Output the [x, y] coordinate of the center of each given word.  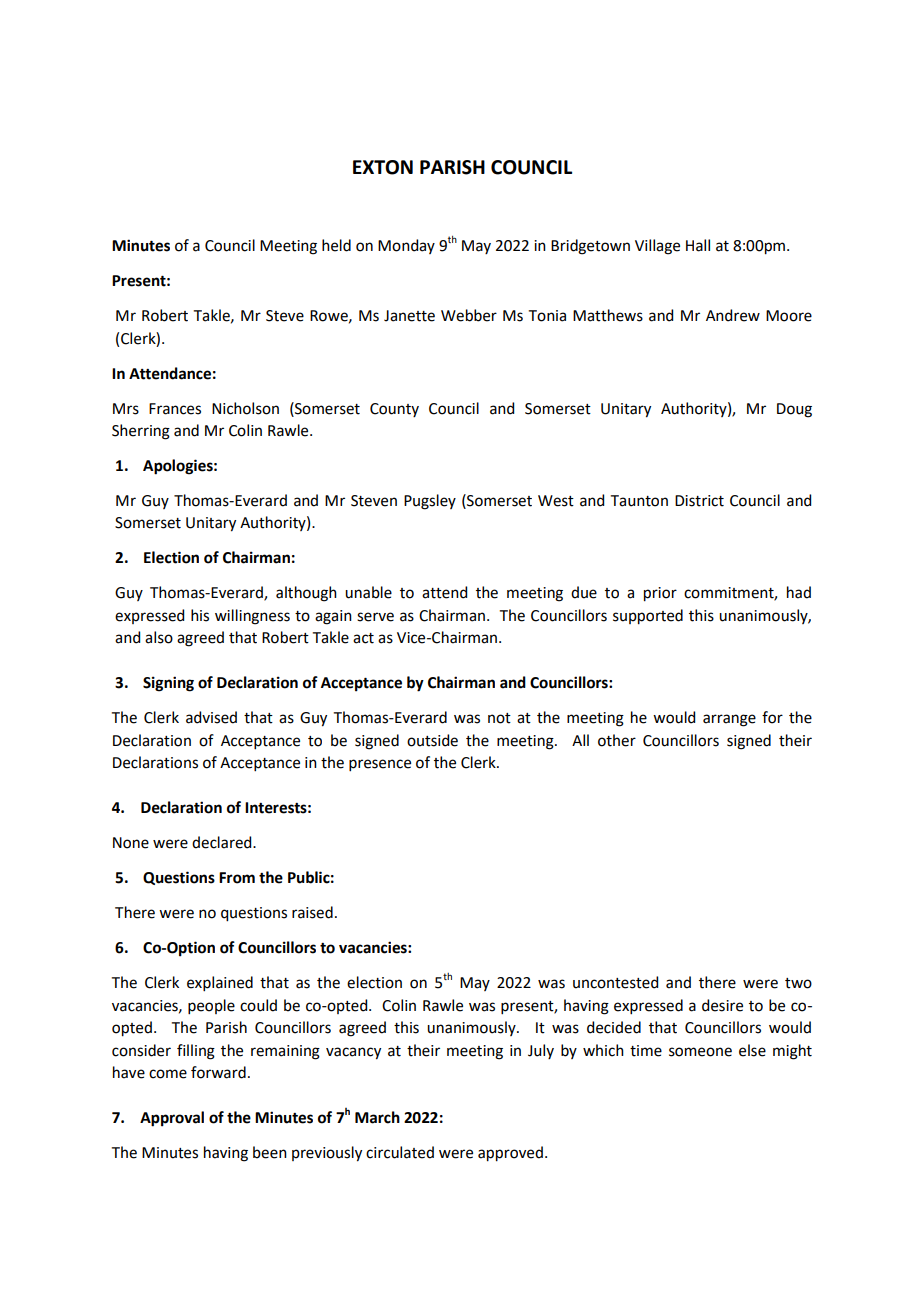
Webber [469, 315]
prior [660, 594]
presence [380, 765]
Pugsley [430, 502]
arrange [729, 720]
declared [223, 842]
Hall [698, 245]
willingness [252, 617]
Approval [172, 1119]
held [336, 245]
